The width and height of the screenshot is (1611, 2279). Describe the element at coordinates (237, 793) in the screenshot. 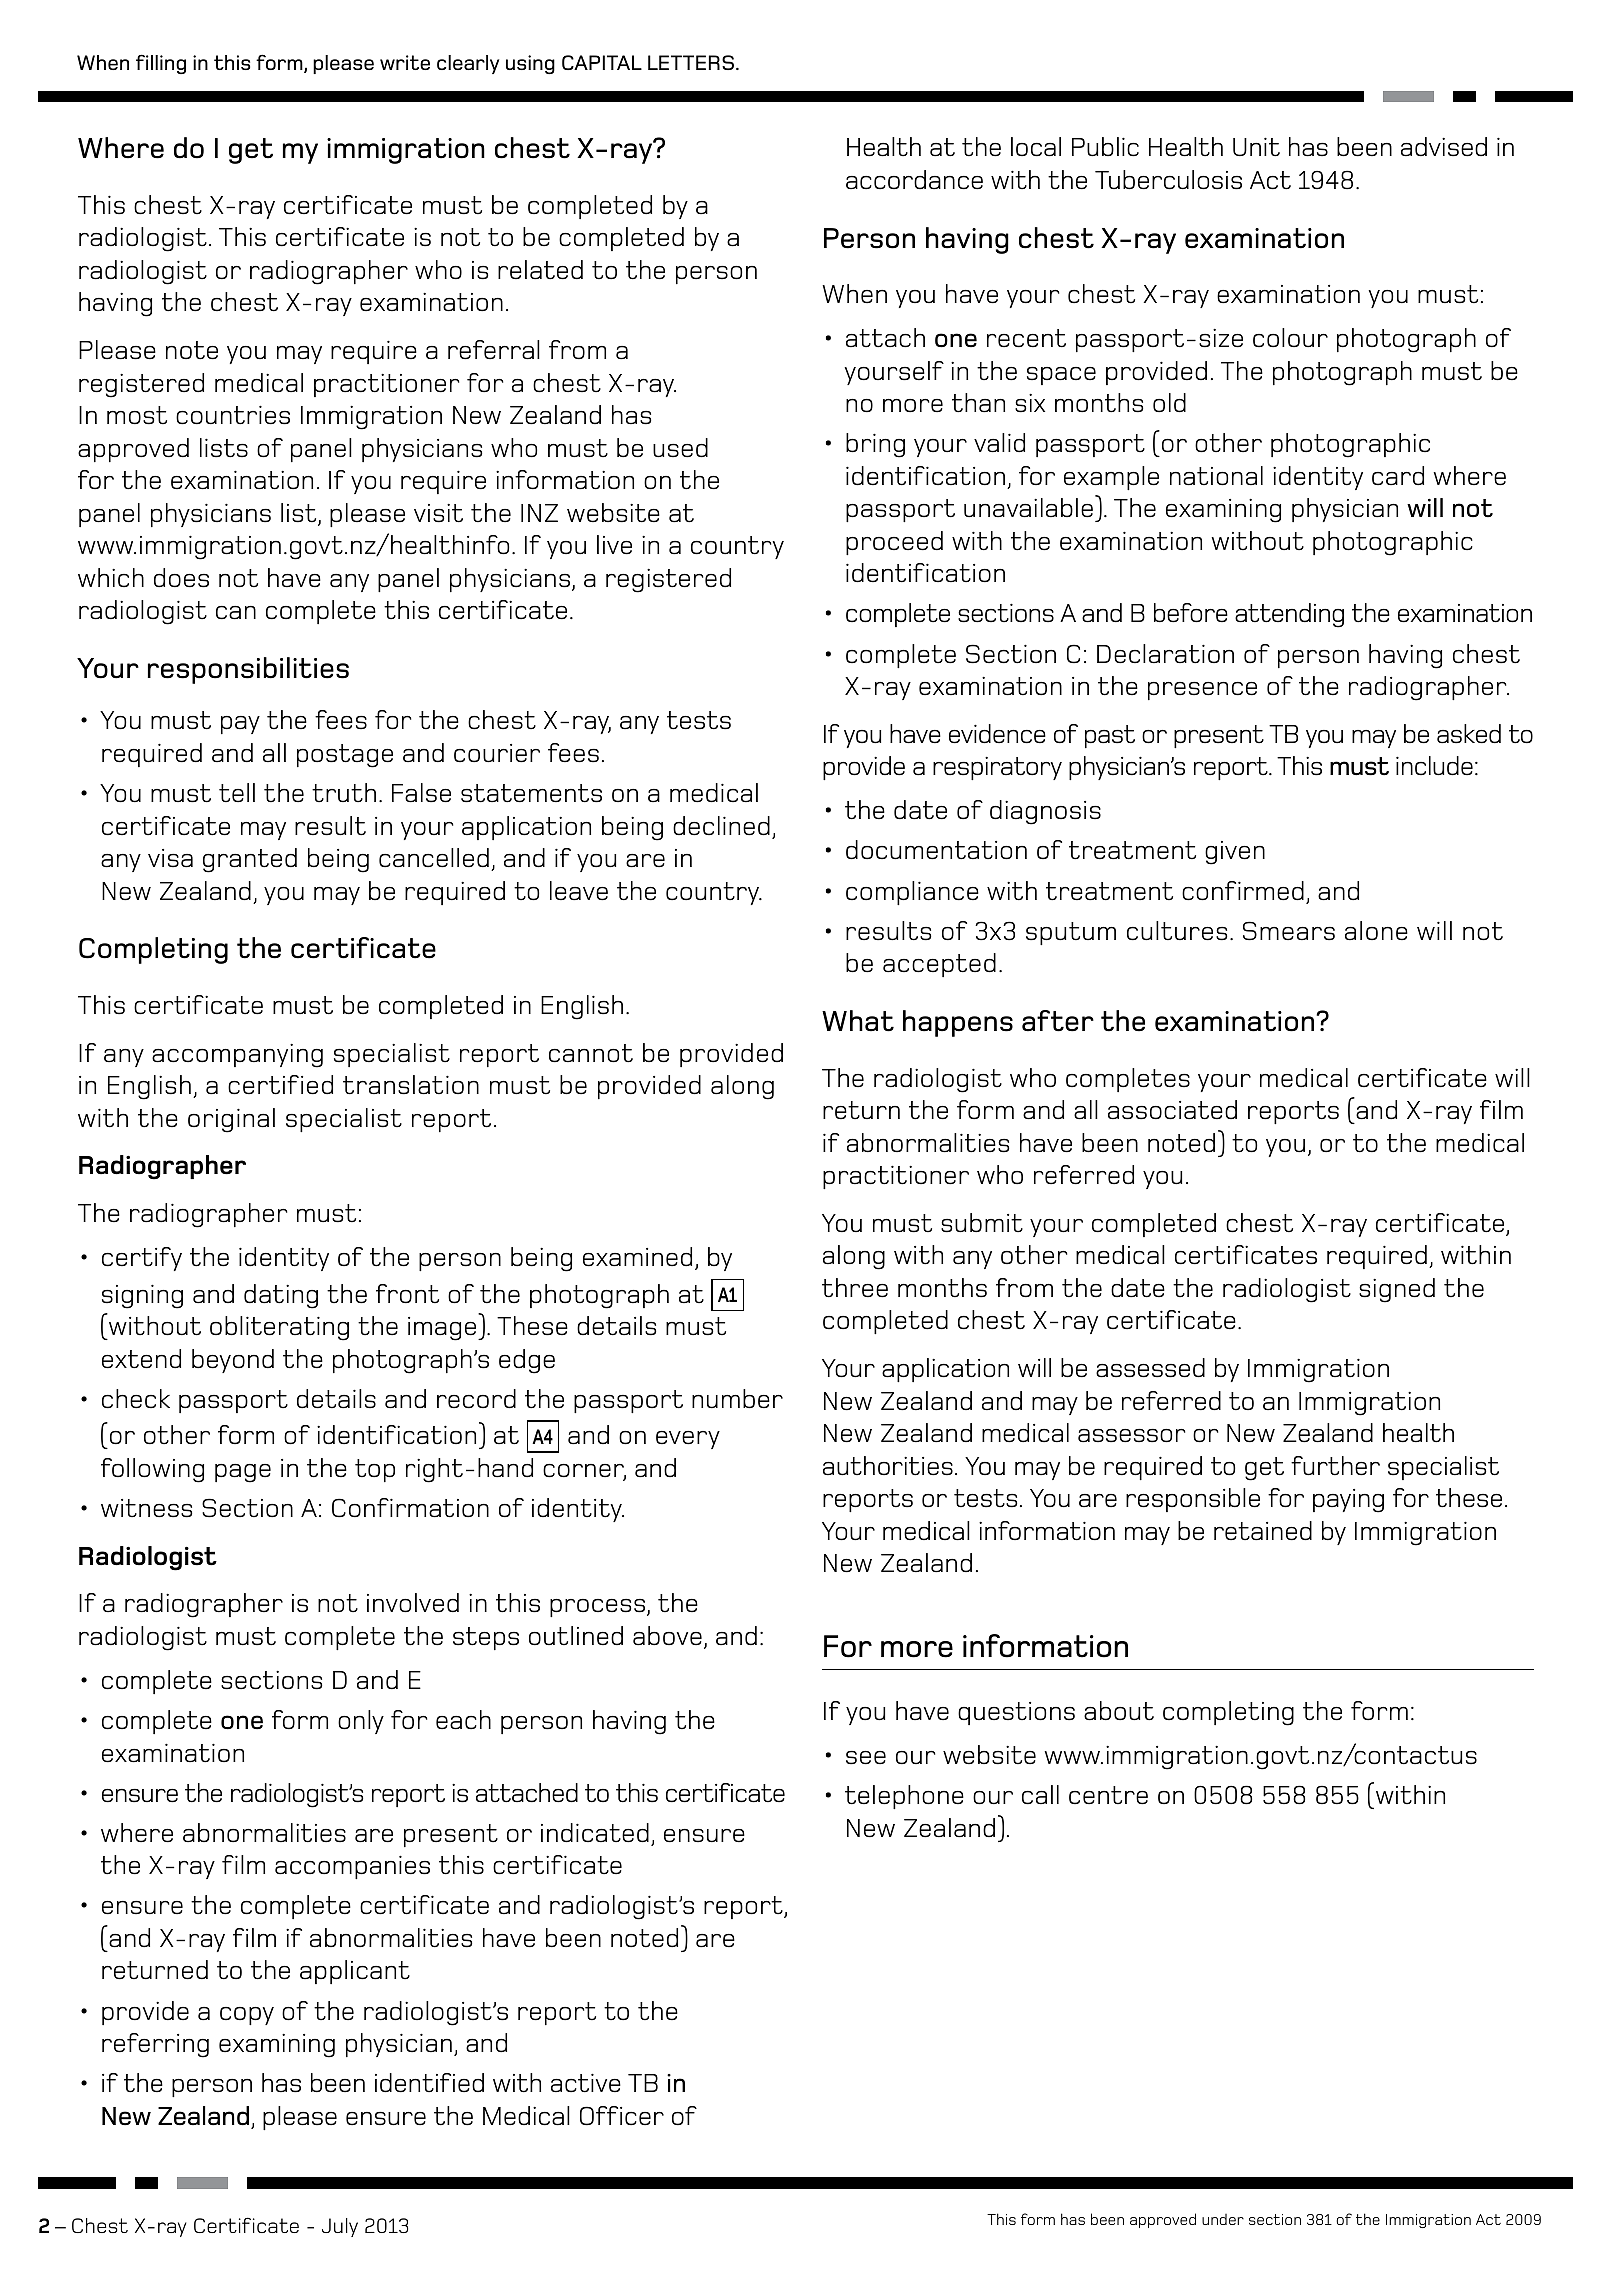

I see `tell` at that location.
